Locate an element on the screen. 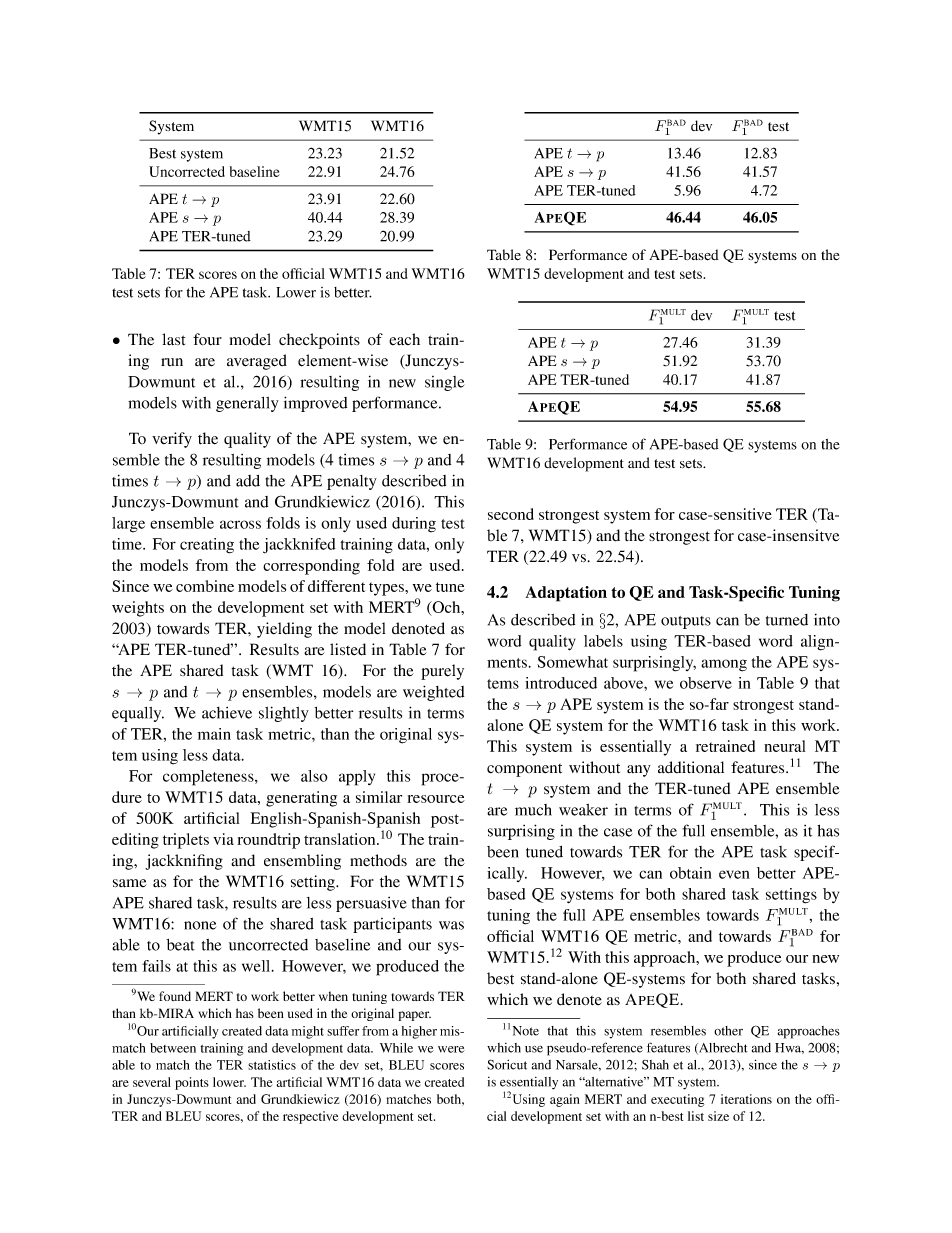  each is located at coordinates (404, 339).
